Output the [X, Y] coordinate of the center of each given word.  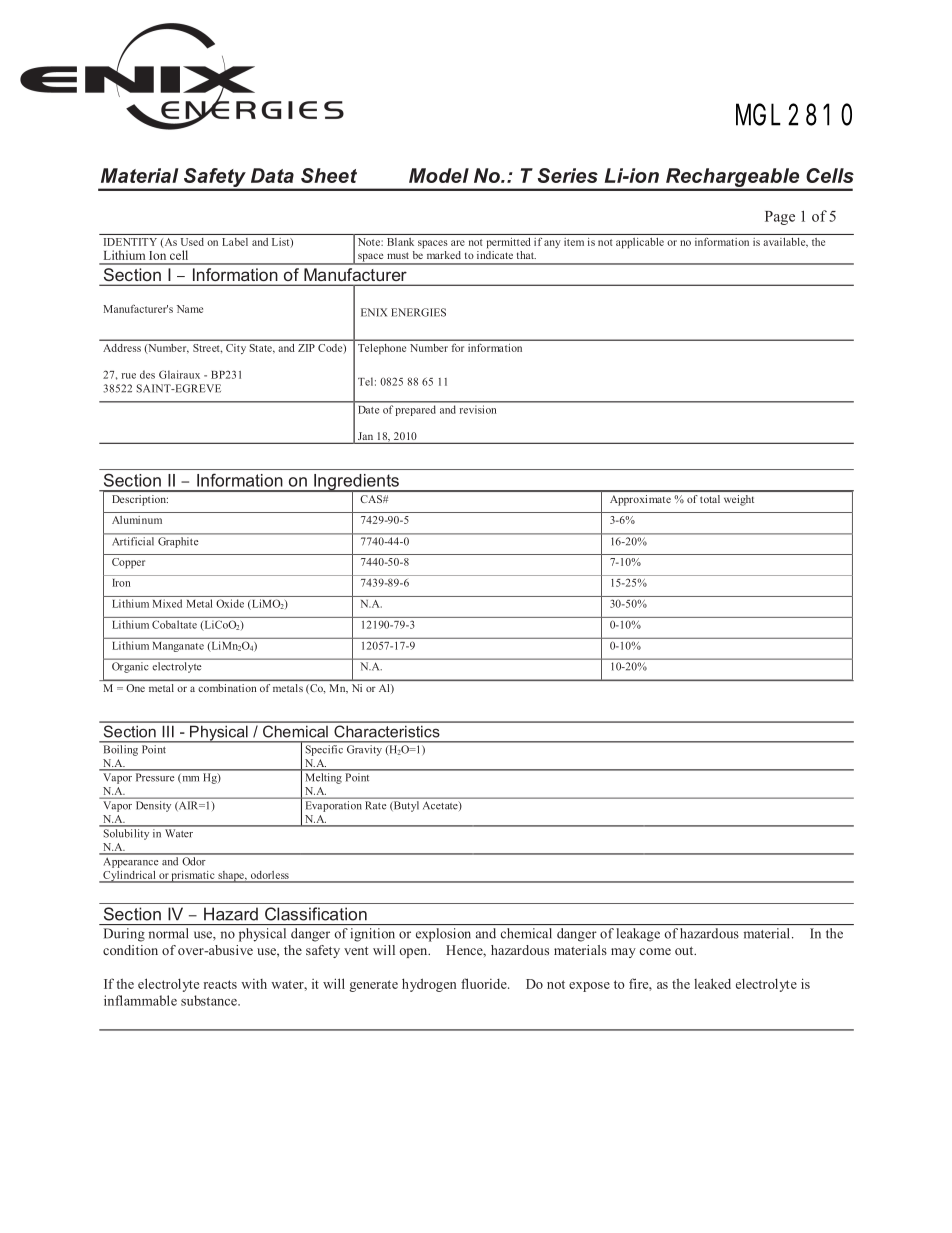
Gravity [364, 750]
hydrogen [429, 985]
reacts [220, 984]
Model [439, 175]
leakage [638, 935]
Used [192, 242]
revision [478, 410]
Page [780, 218]
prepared [415, 411]
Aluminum [137, 520]
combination [227, 688]
